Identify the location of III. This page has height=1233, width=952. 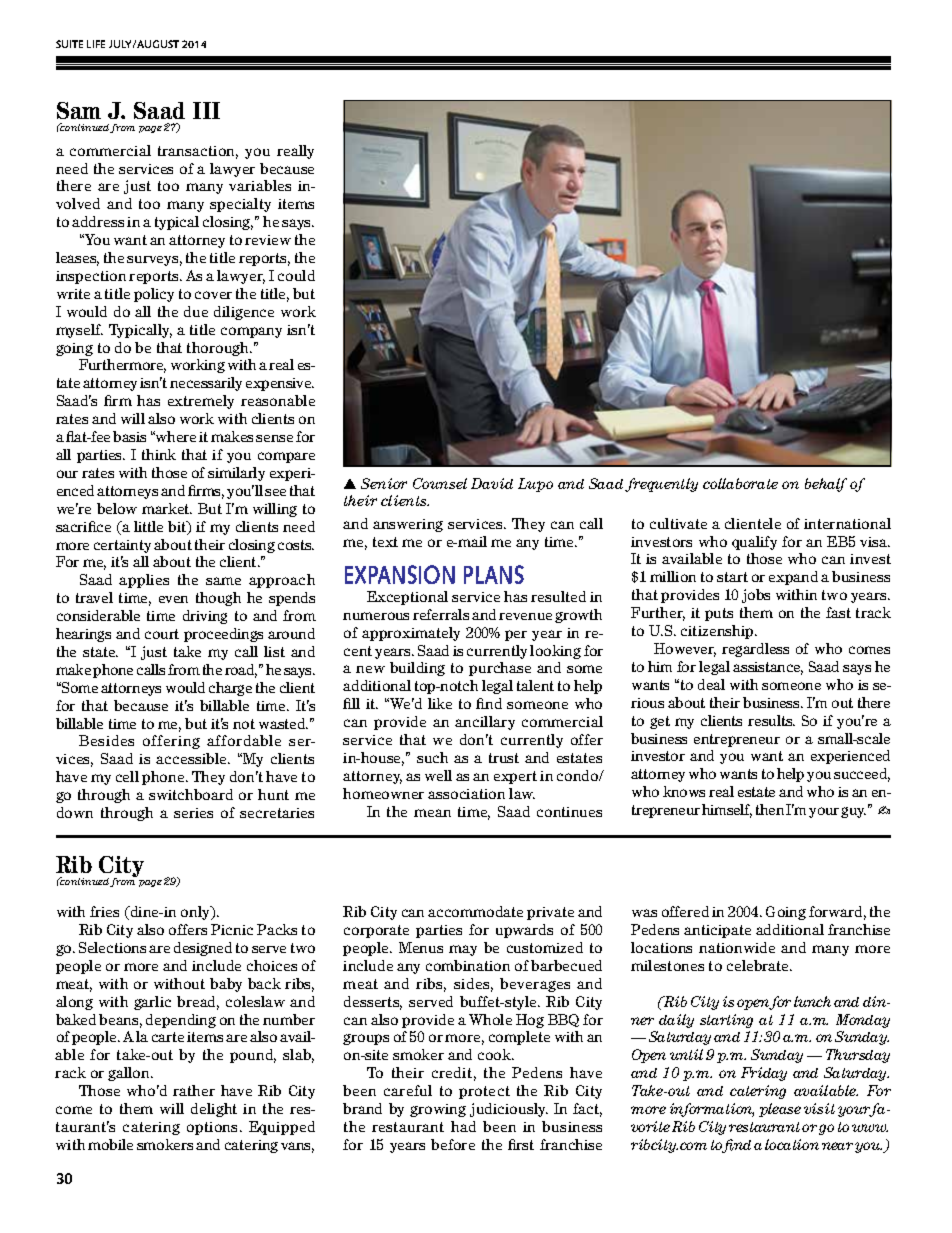
(206, 110).
